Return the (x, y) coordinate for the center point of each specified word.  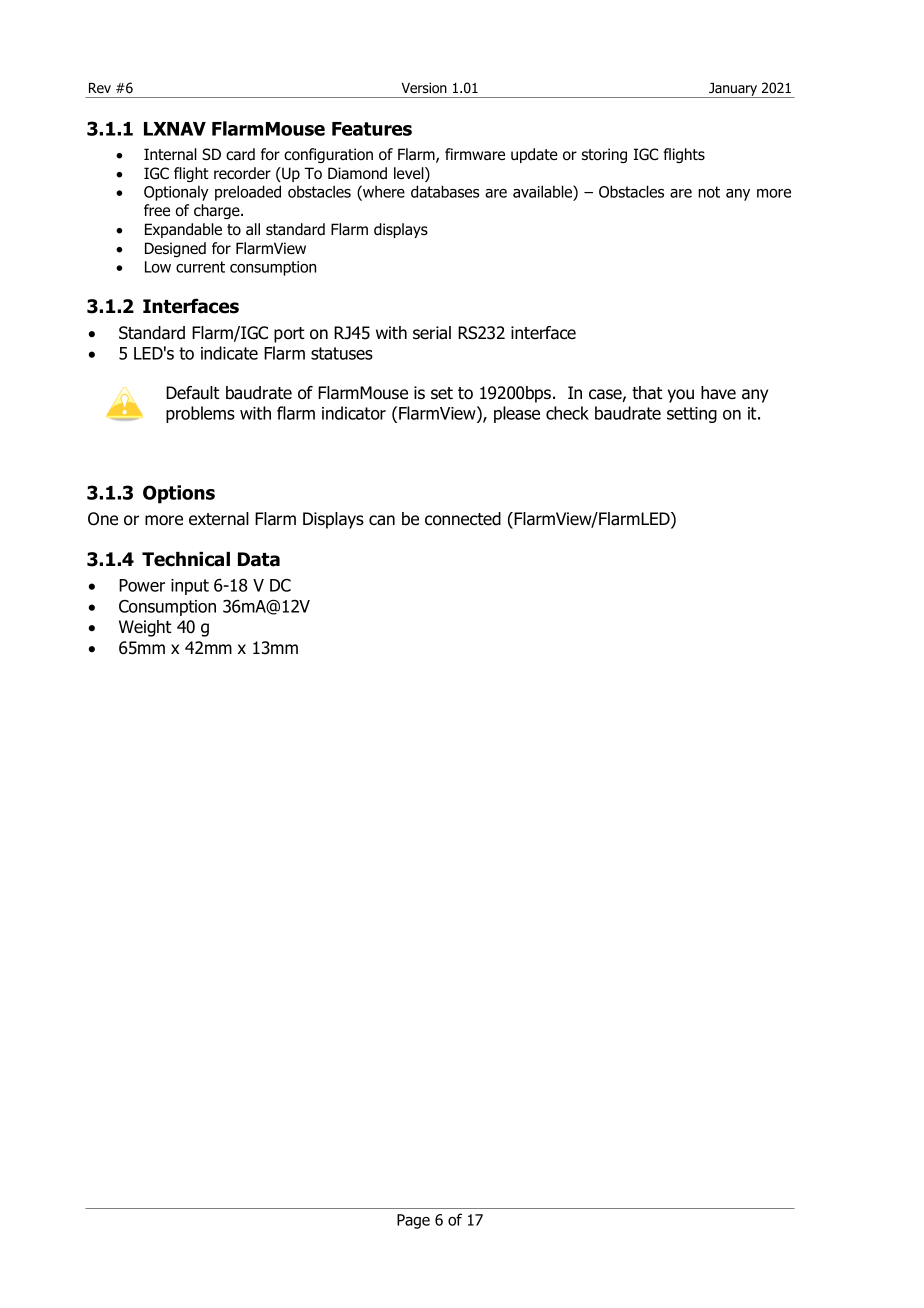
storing (604, 155)
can (382, 520)
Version (424, 87)
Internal (170, 154)
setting (692, 415)
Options (179, 494)
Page (413, 1221)
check (567, 413)
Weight (145, 628)
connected (463, 519)
